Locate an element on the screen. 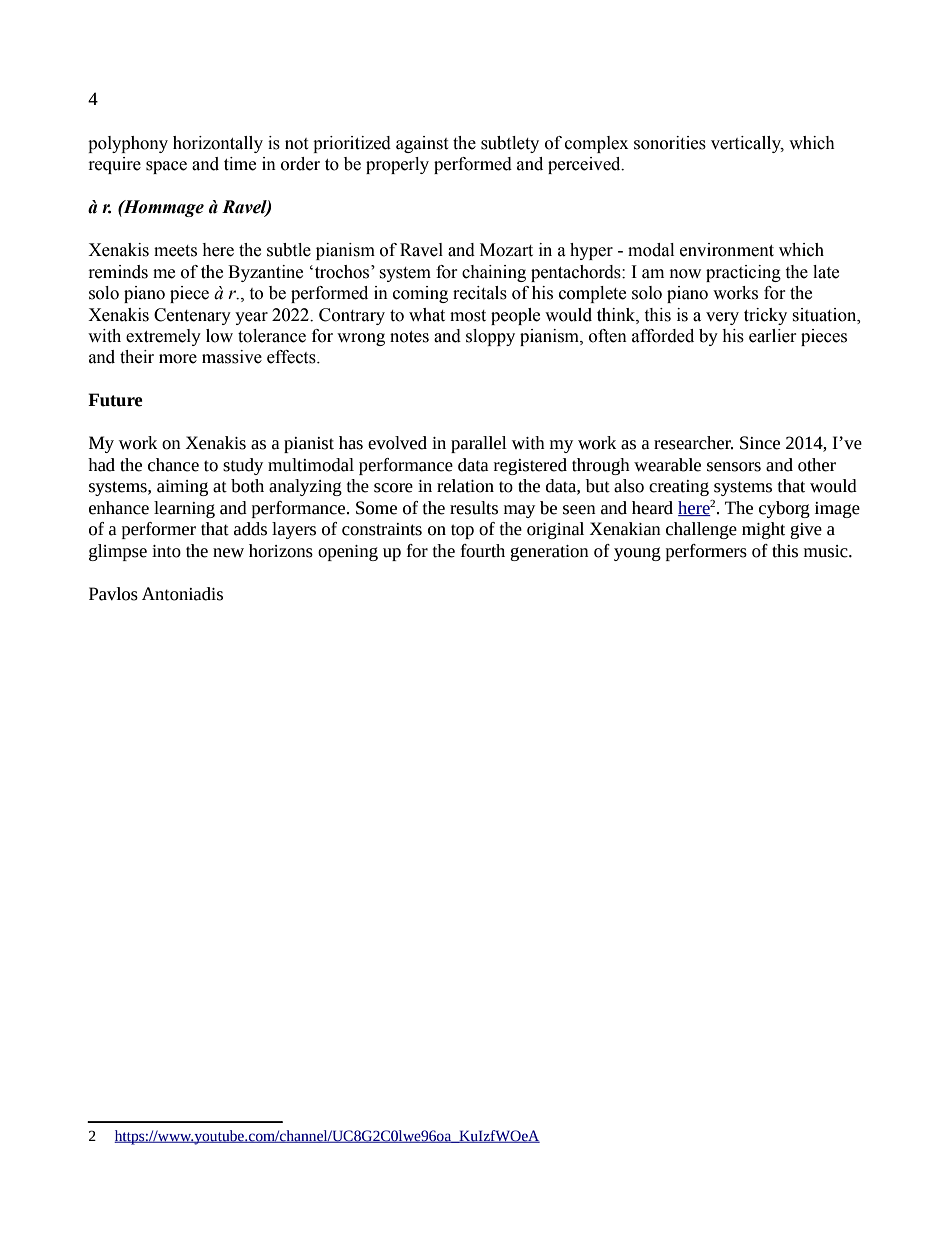 This screenshot has width=952, height=1233. sloppy is located at coordinates (490, 337).
